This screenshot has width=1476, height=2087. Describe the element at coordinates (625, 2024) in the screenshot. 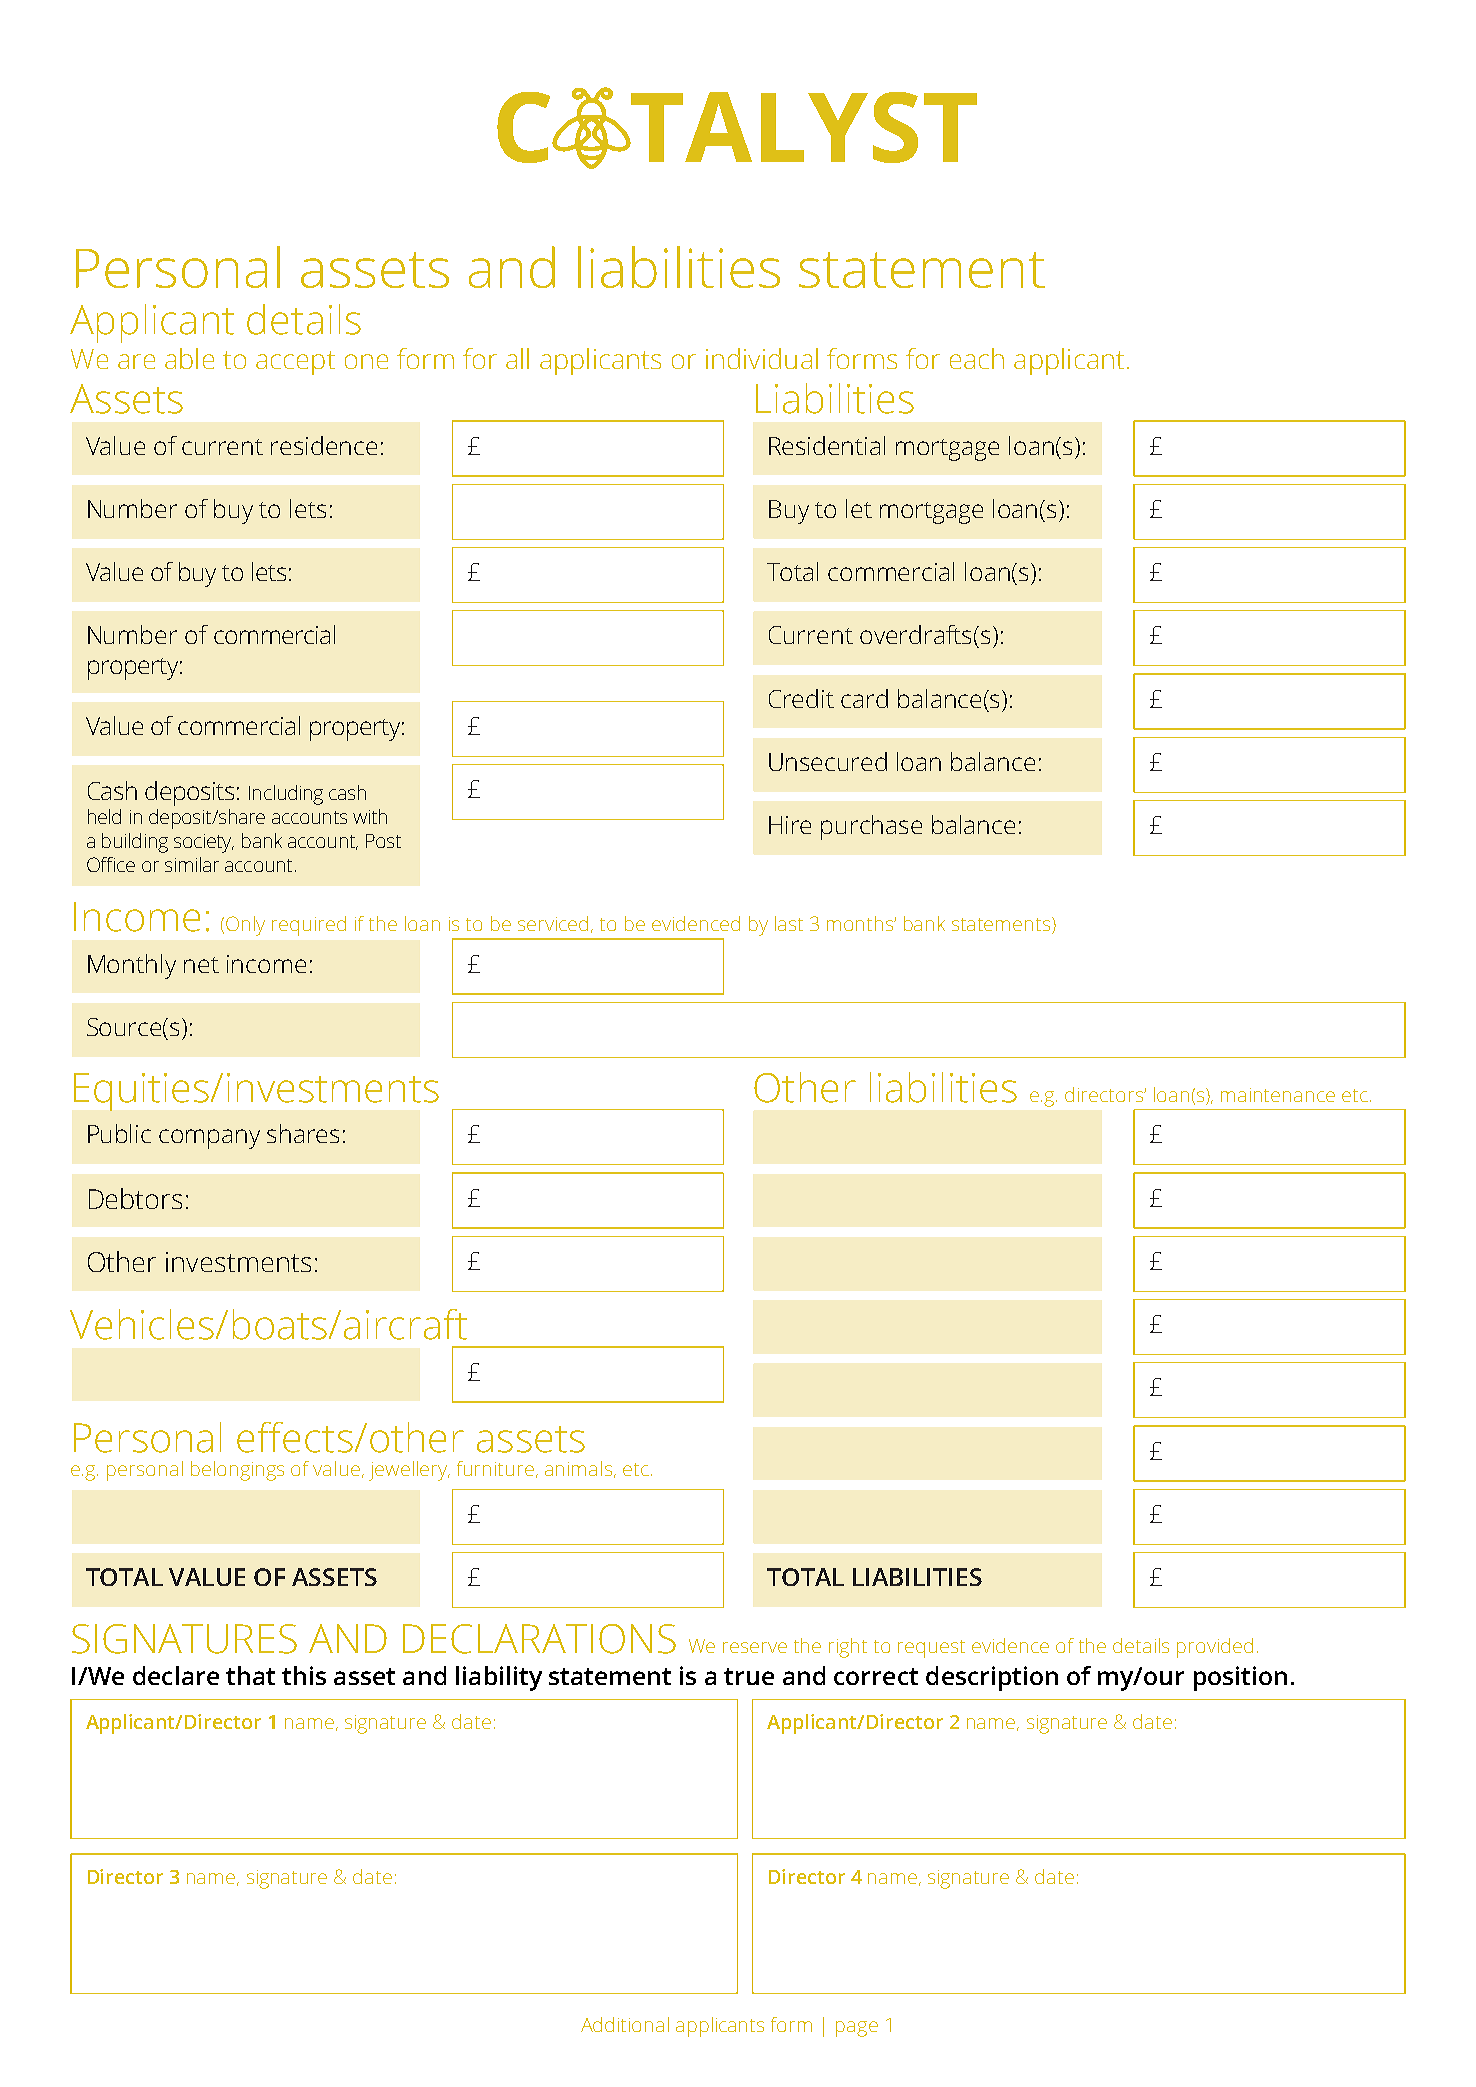

I see `Additional` at that location.
